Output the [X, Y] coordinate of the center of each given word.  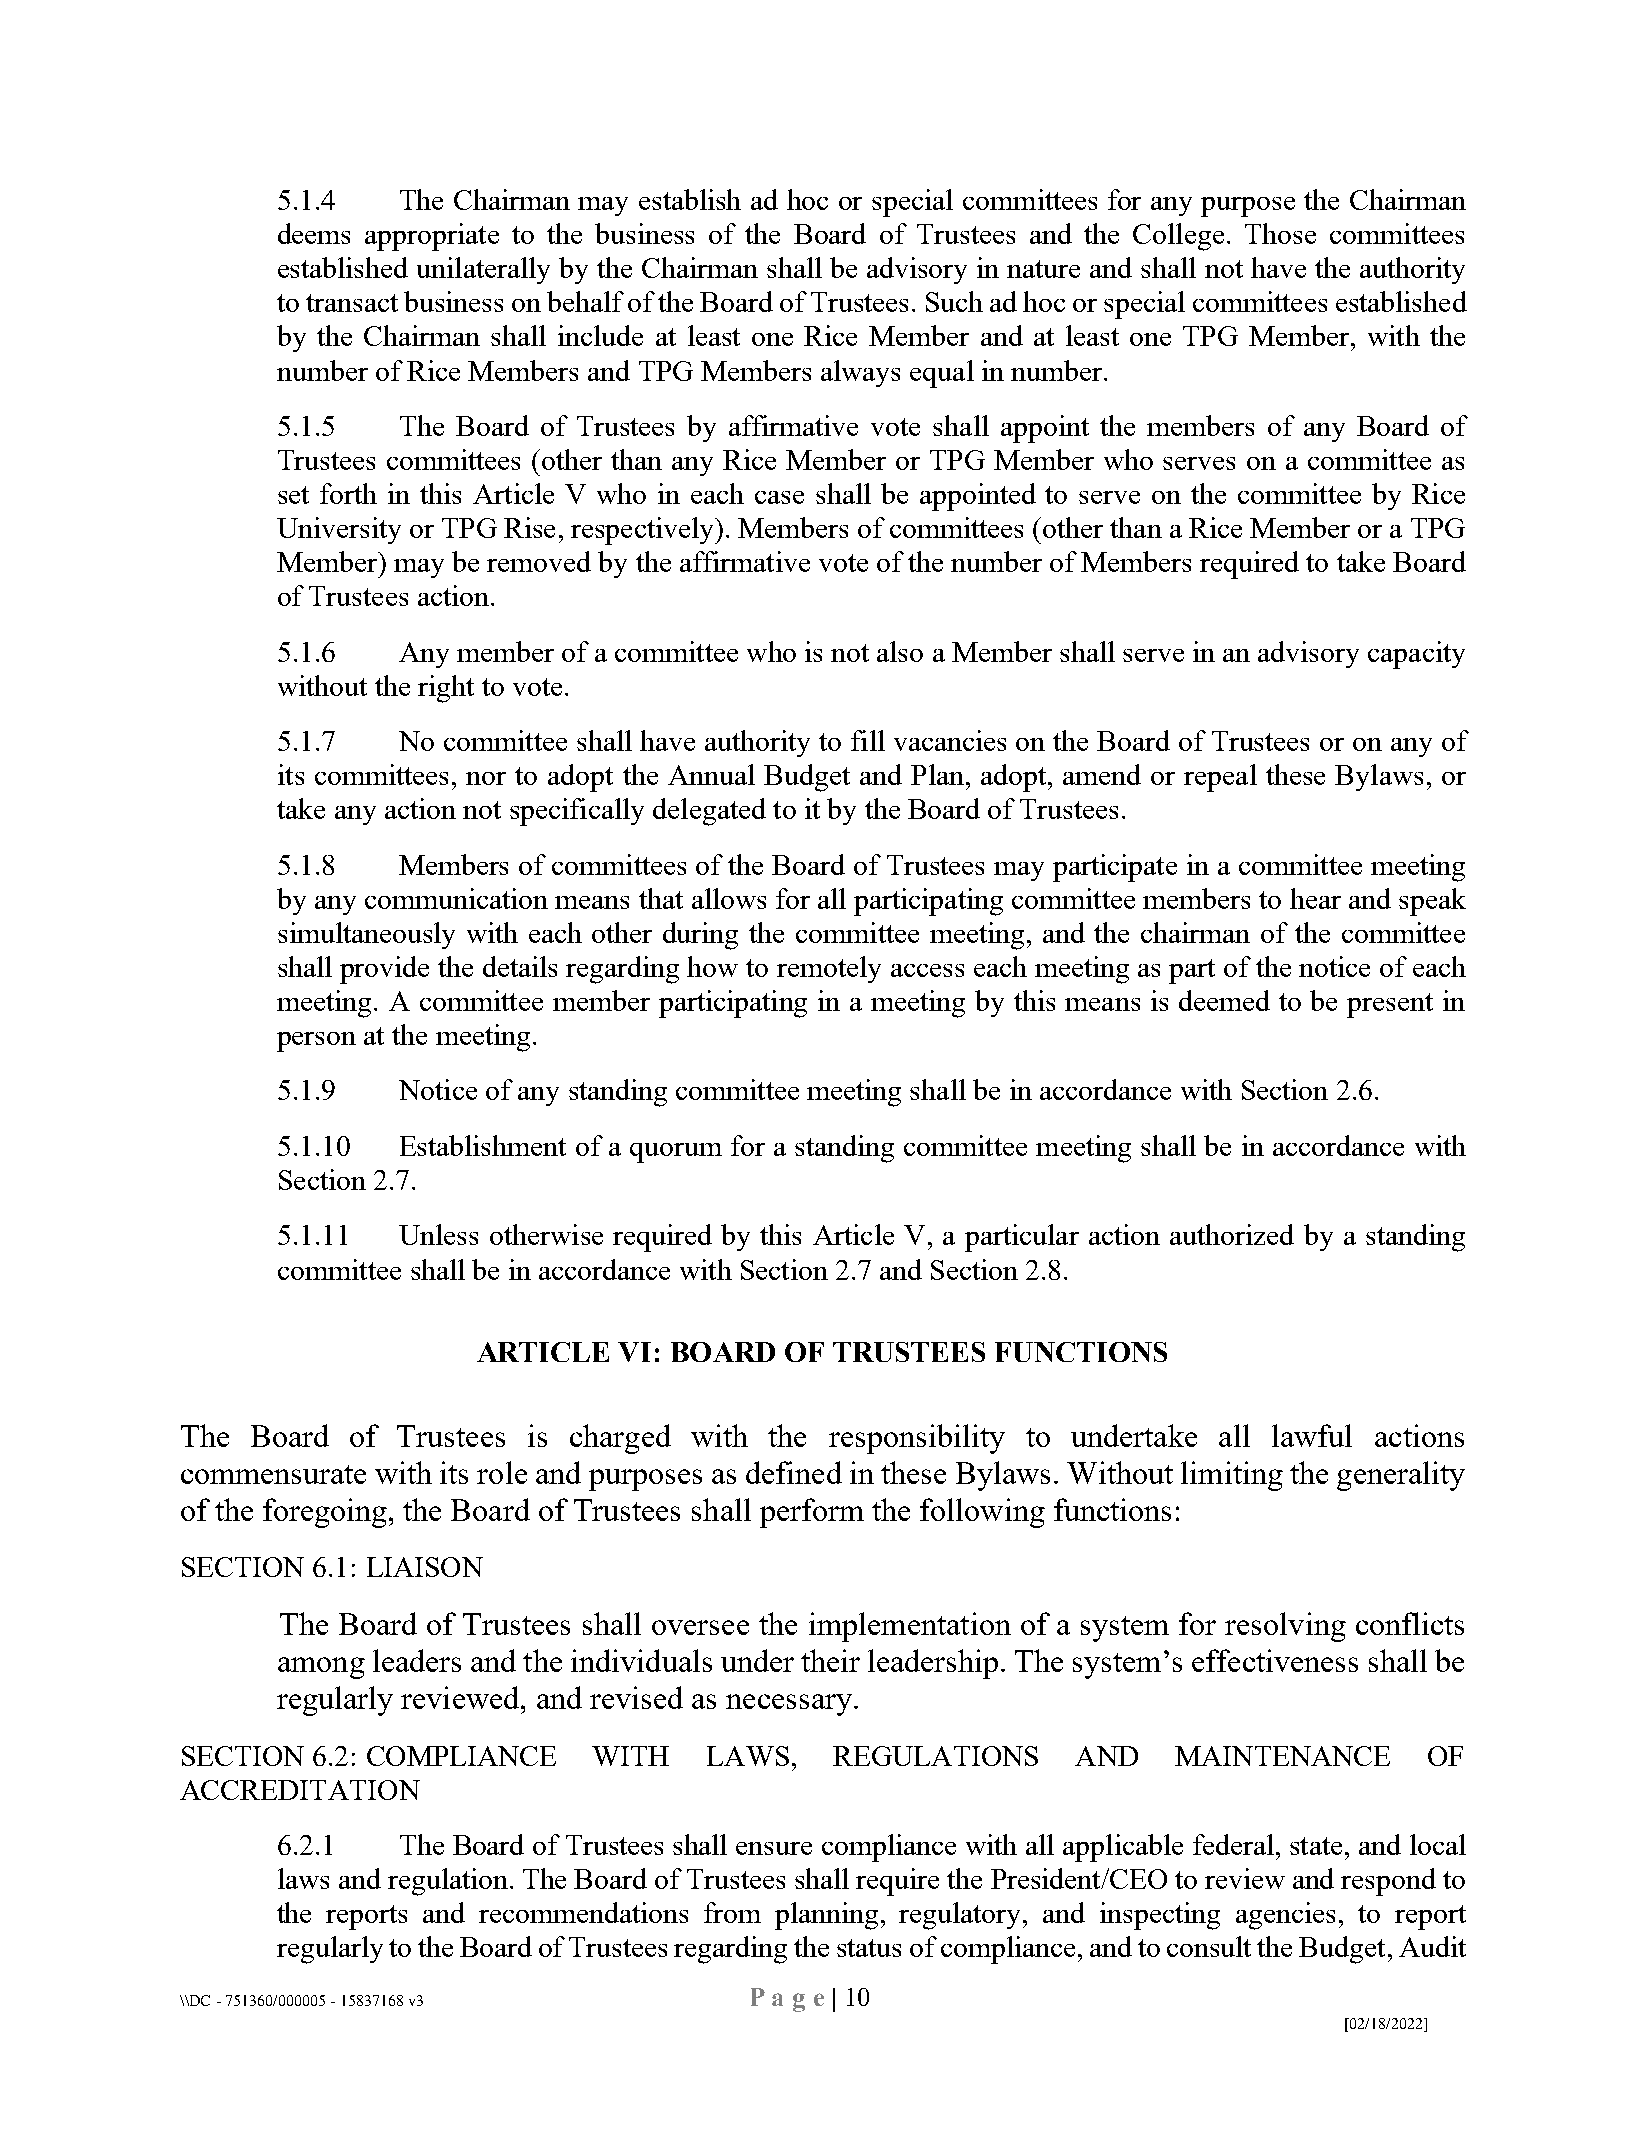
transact [352, 303]
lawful [1312, 1435]
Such [954, 301]
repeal [1220, 778]
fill [868, 740]
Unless [438, 1234]
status [869, 1948]
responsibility [917, 1439]
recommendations [583, 1912]
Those [1280, 233]
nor [486, 778]
